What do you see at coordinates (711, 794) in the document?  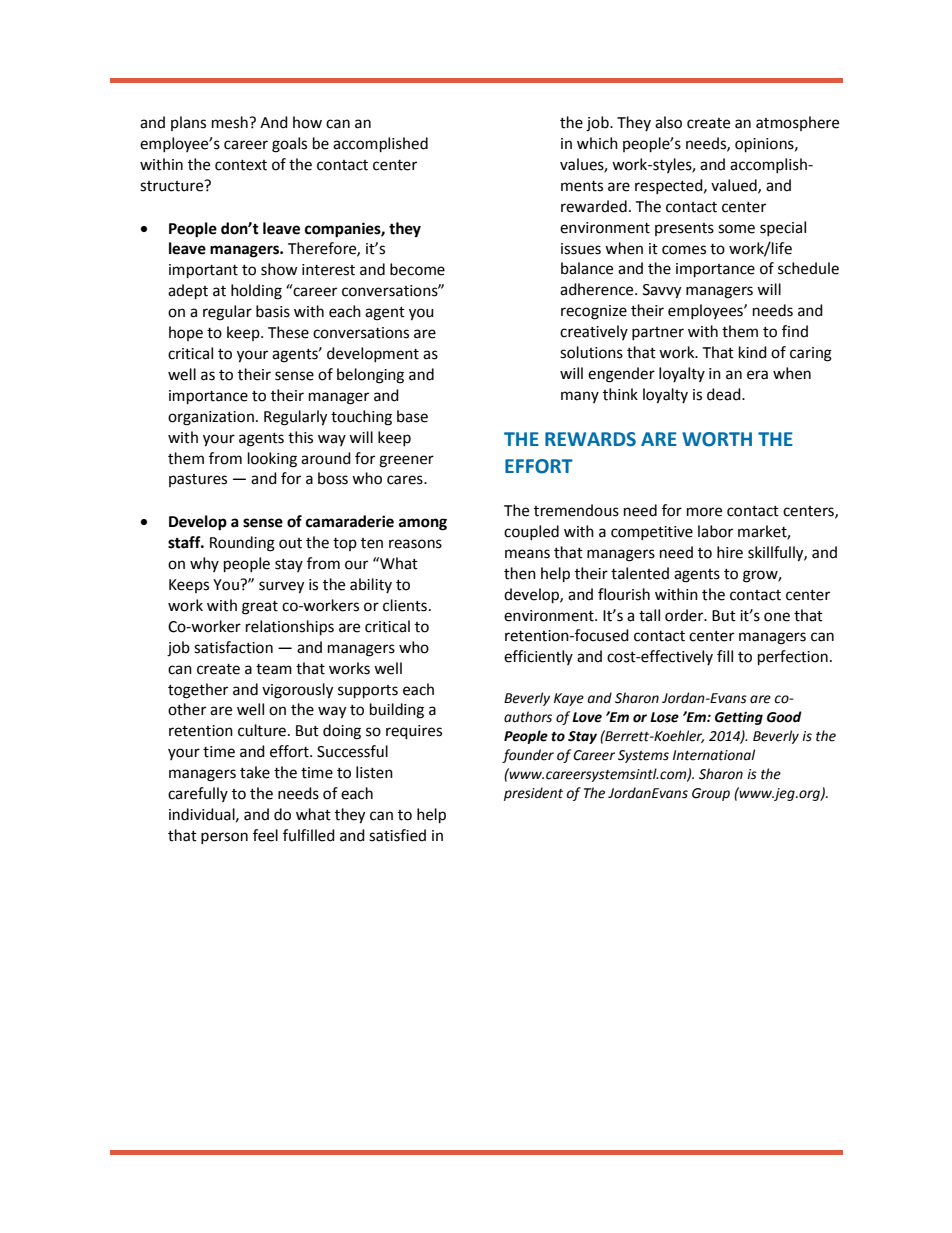 I see `Group` at bounding box center [711, 794].
